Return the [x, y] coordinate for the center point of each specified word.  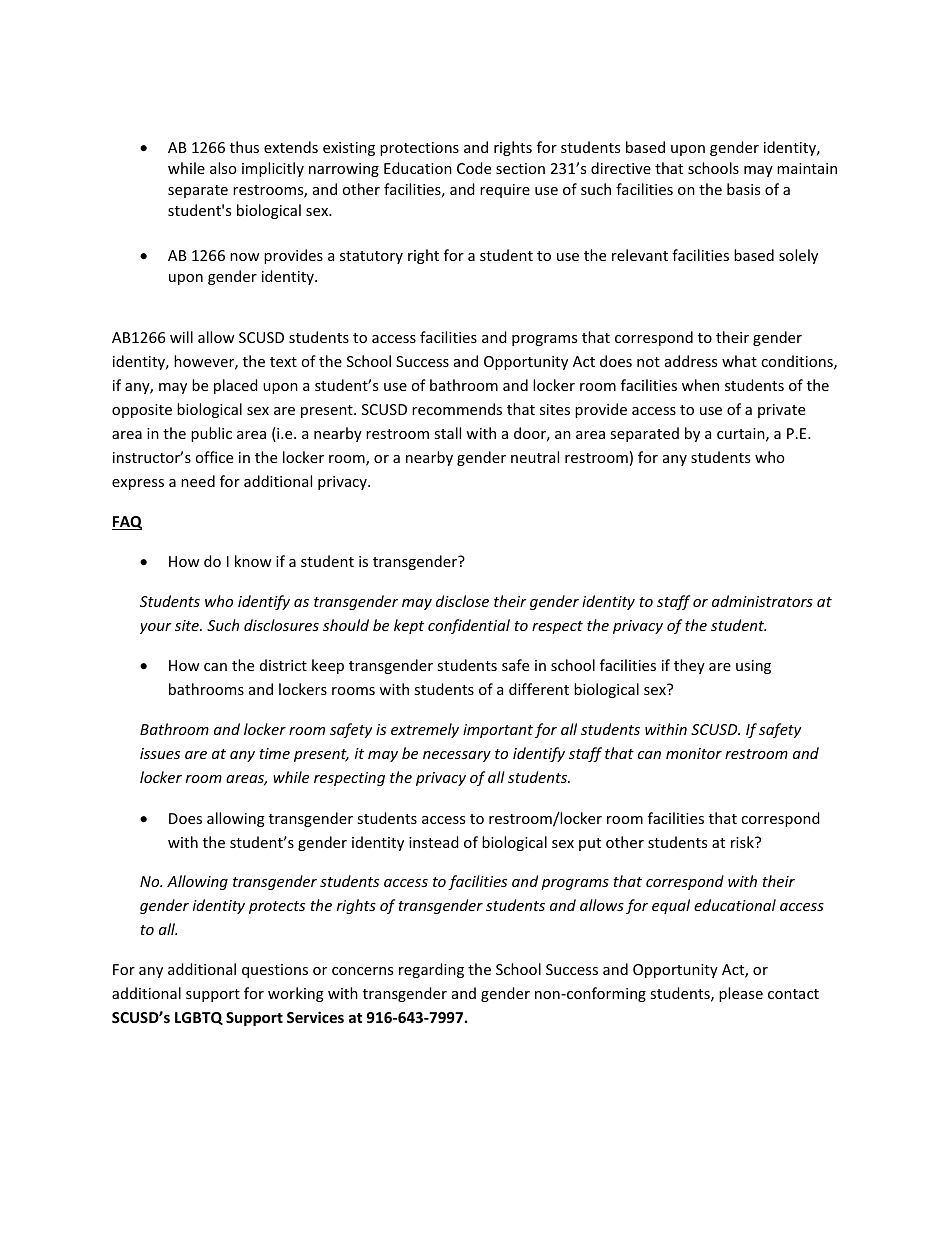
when [700, 385]
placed [236, 386]
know [253, 561]
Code [474, 168]
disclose [462, 601]
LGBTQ [199, 1018]
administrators [762, 601]
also [223, 168]
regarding [431, 970]
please [741, 994]
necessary [457, 756]
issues [160, 753]
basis [743, 189]
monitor [694, 753]
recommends [457, 409]
